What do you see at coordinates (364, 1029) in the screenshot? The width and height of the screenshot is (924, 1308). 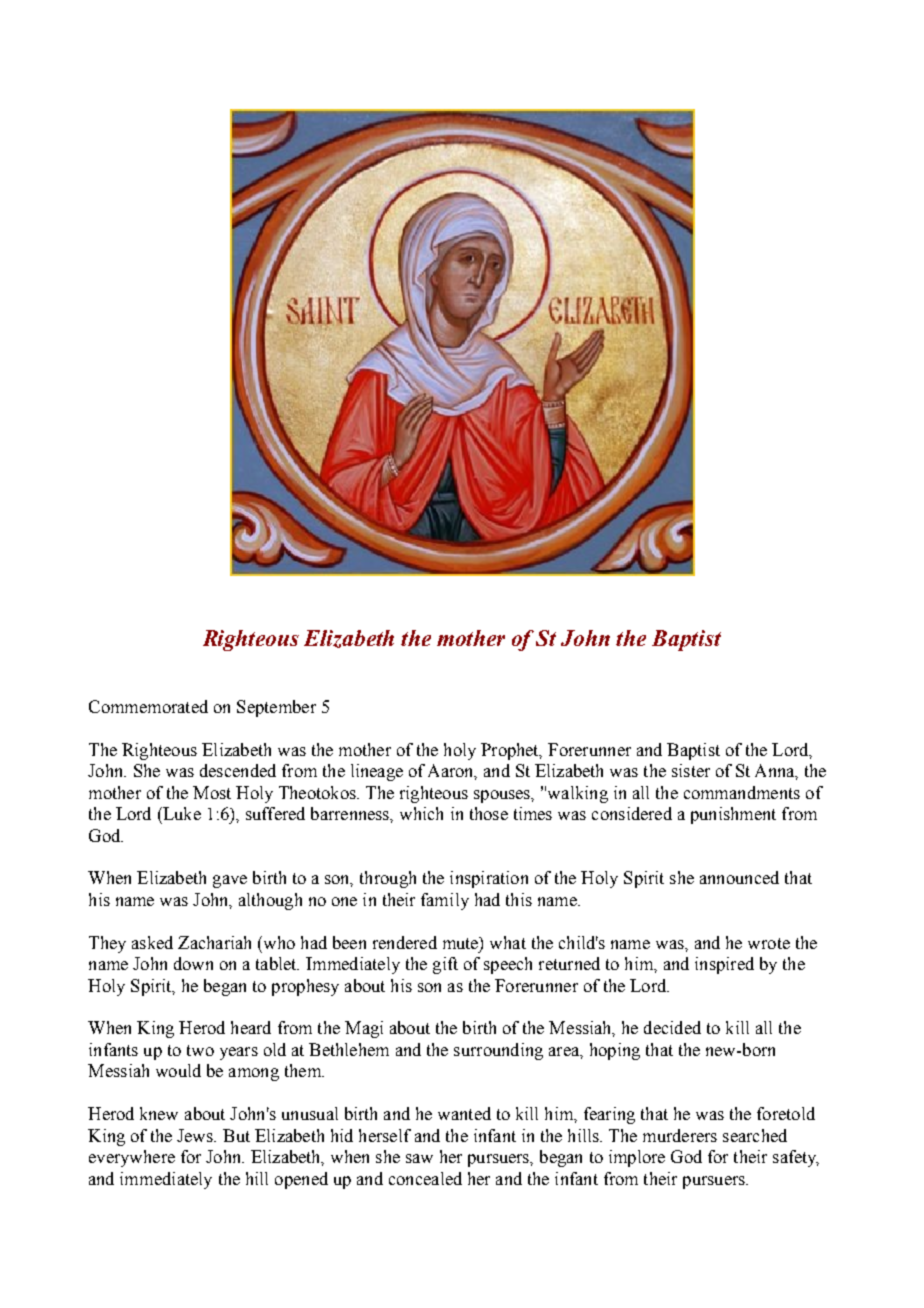 I see `Magi` at bounding box center [364, 1029].
